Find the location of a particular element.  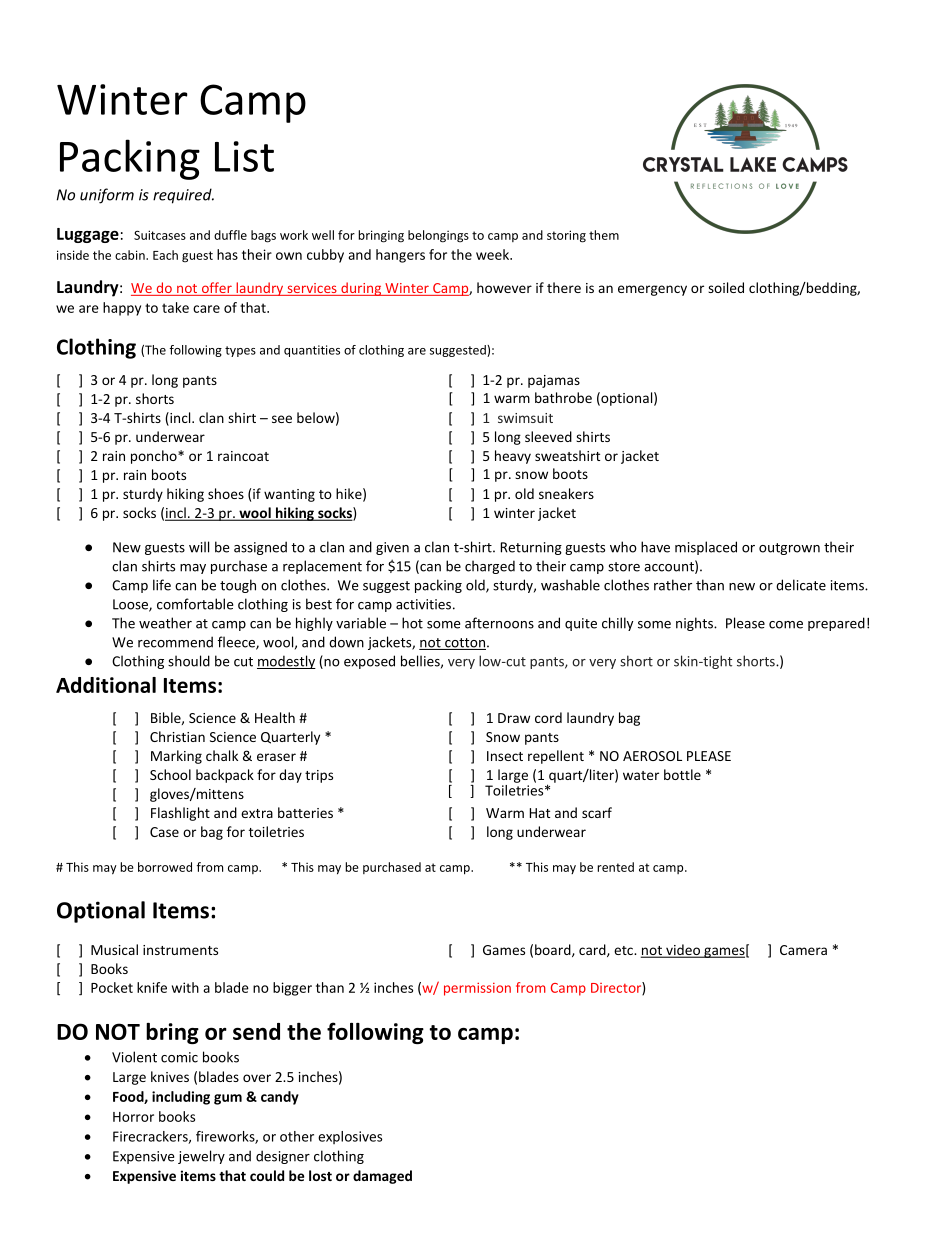

should is located at coordinates (189, 661).
